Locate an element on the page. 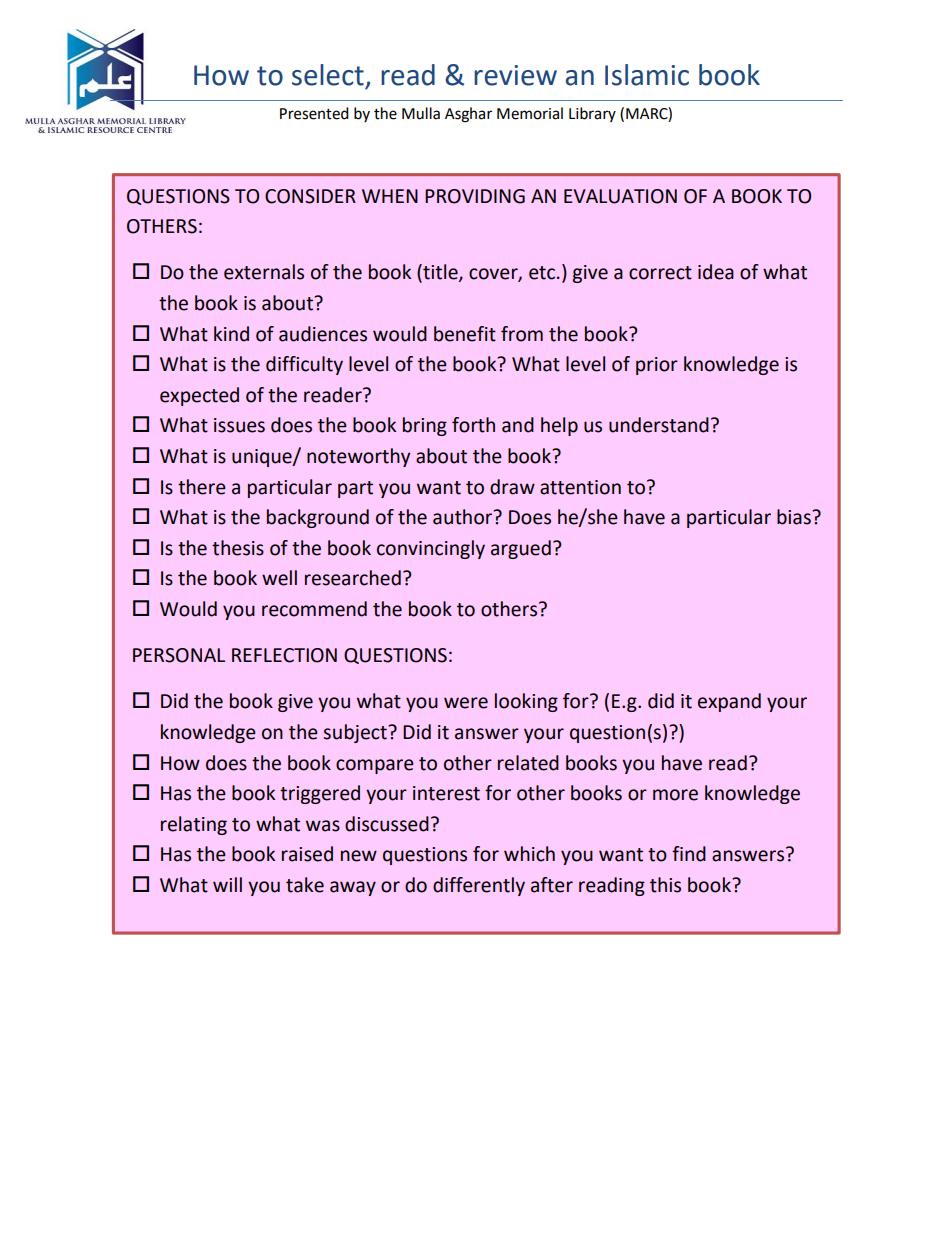 Image resolution: width=952 pixels, height=1233 pixels. well is located at coordinates (279, 578).
